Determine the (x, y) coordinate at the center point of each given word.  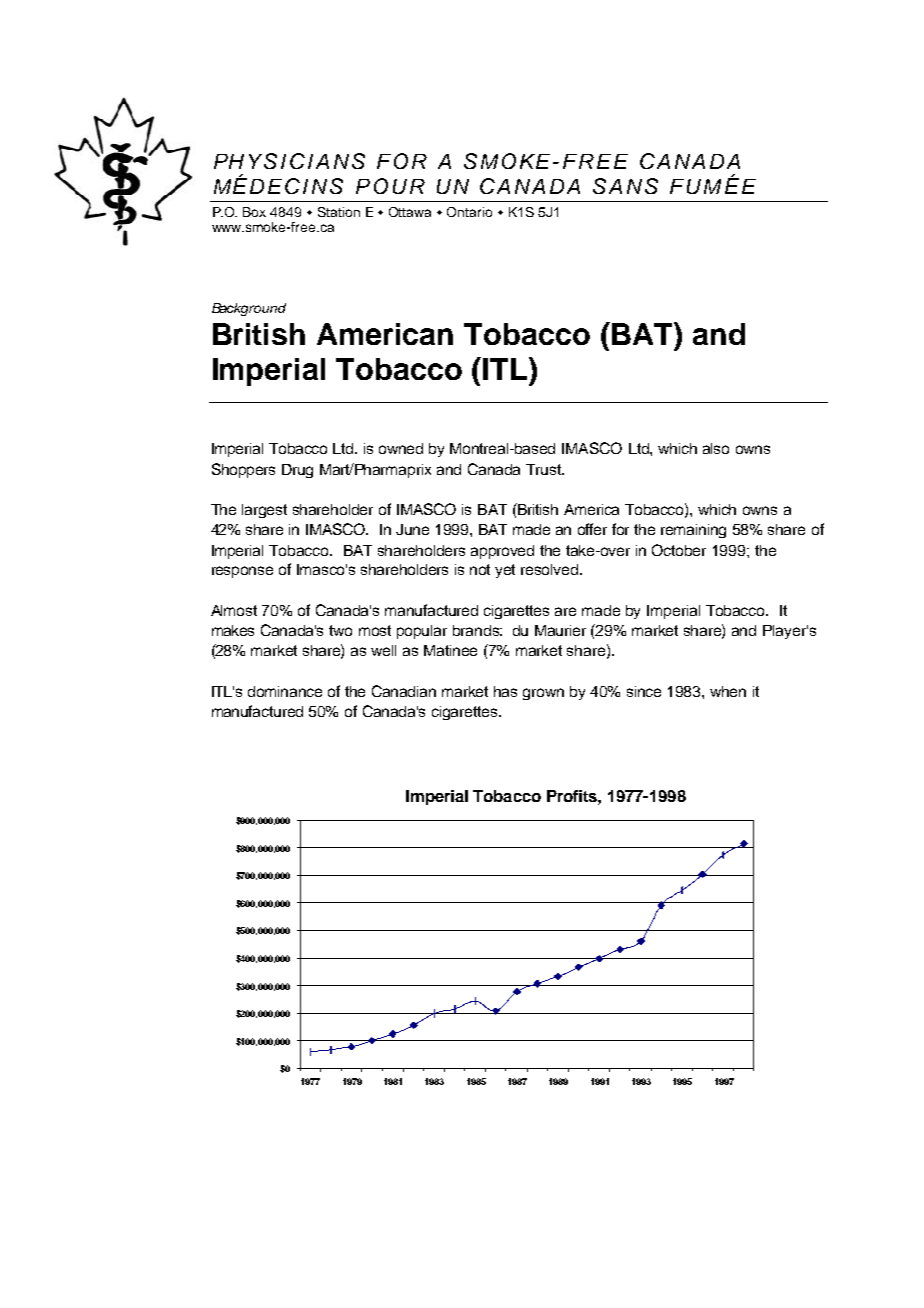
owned (401, 448)
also (716, 448)
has (505, 691)
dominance (285, 691)
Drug (297, 471)
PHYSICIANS (289, 161)
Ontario (469, 212)
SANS (625, 186)
